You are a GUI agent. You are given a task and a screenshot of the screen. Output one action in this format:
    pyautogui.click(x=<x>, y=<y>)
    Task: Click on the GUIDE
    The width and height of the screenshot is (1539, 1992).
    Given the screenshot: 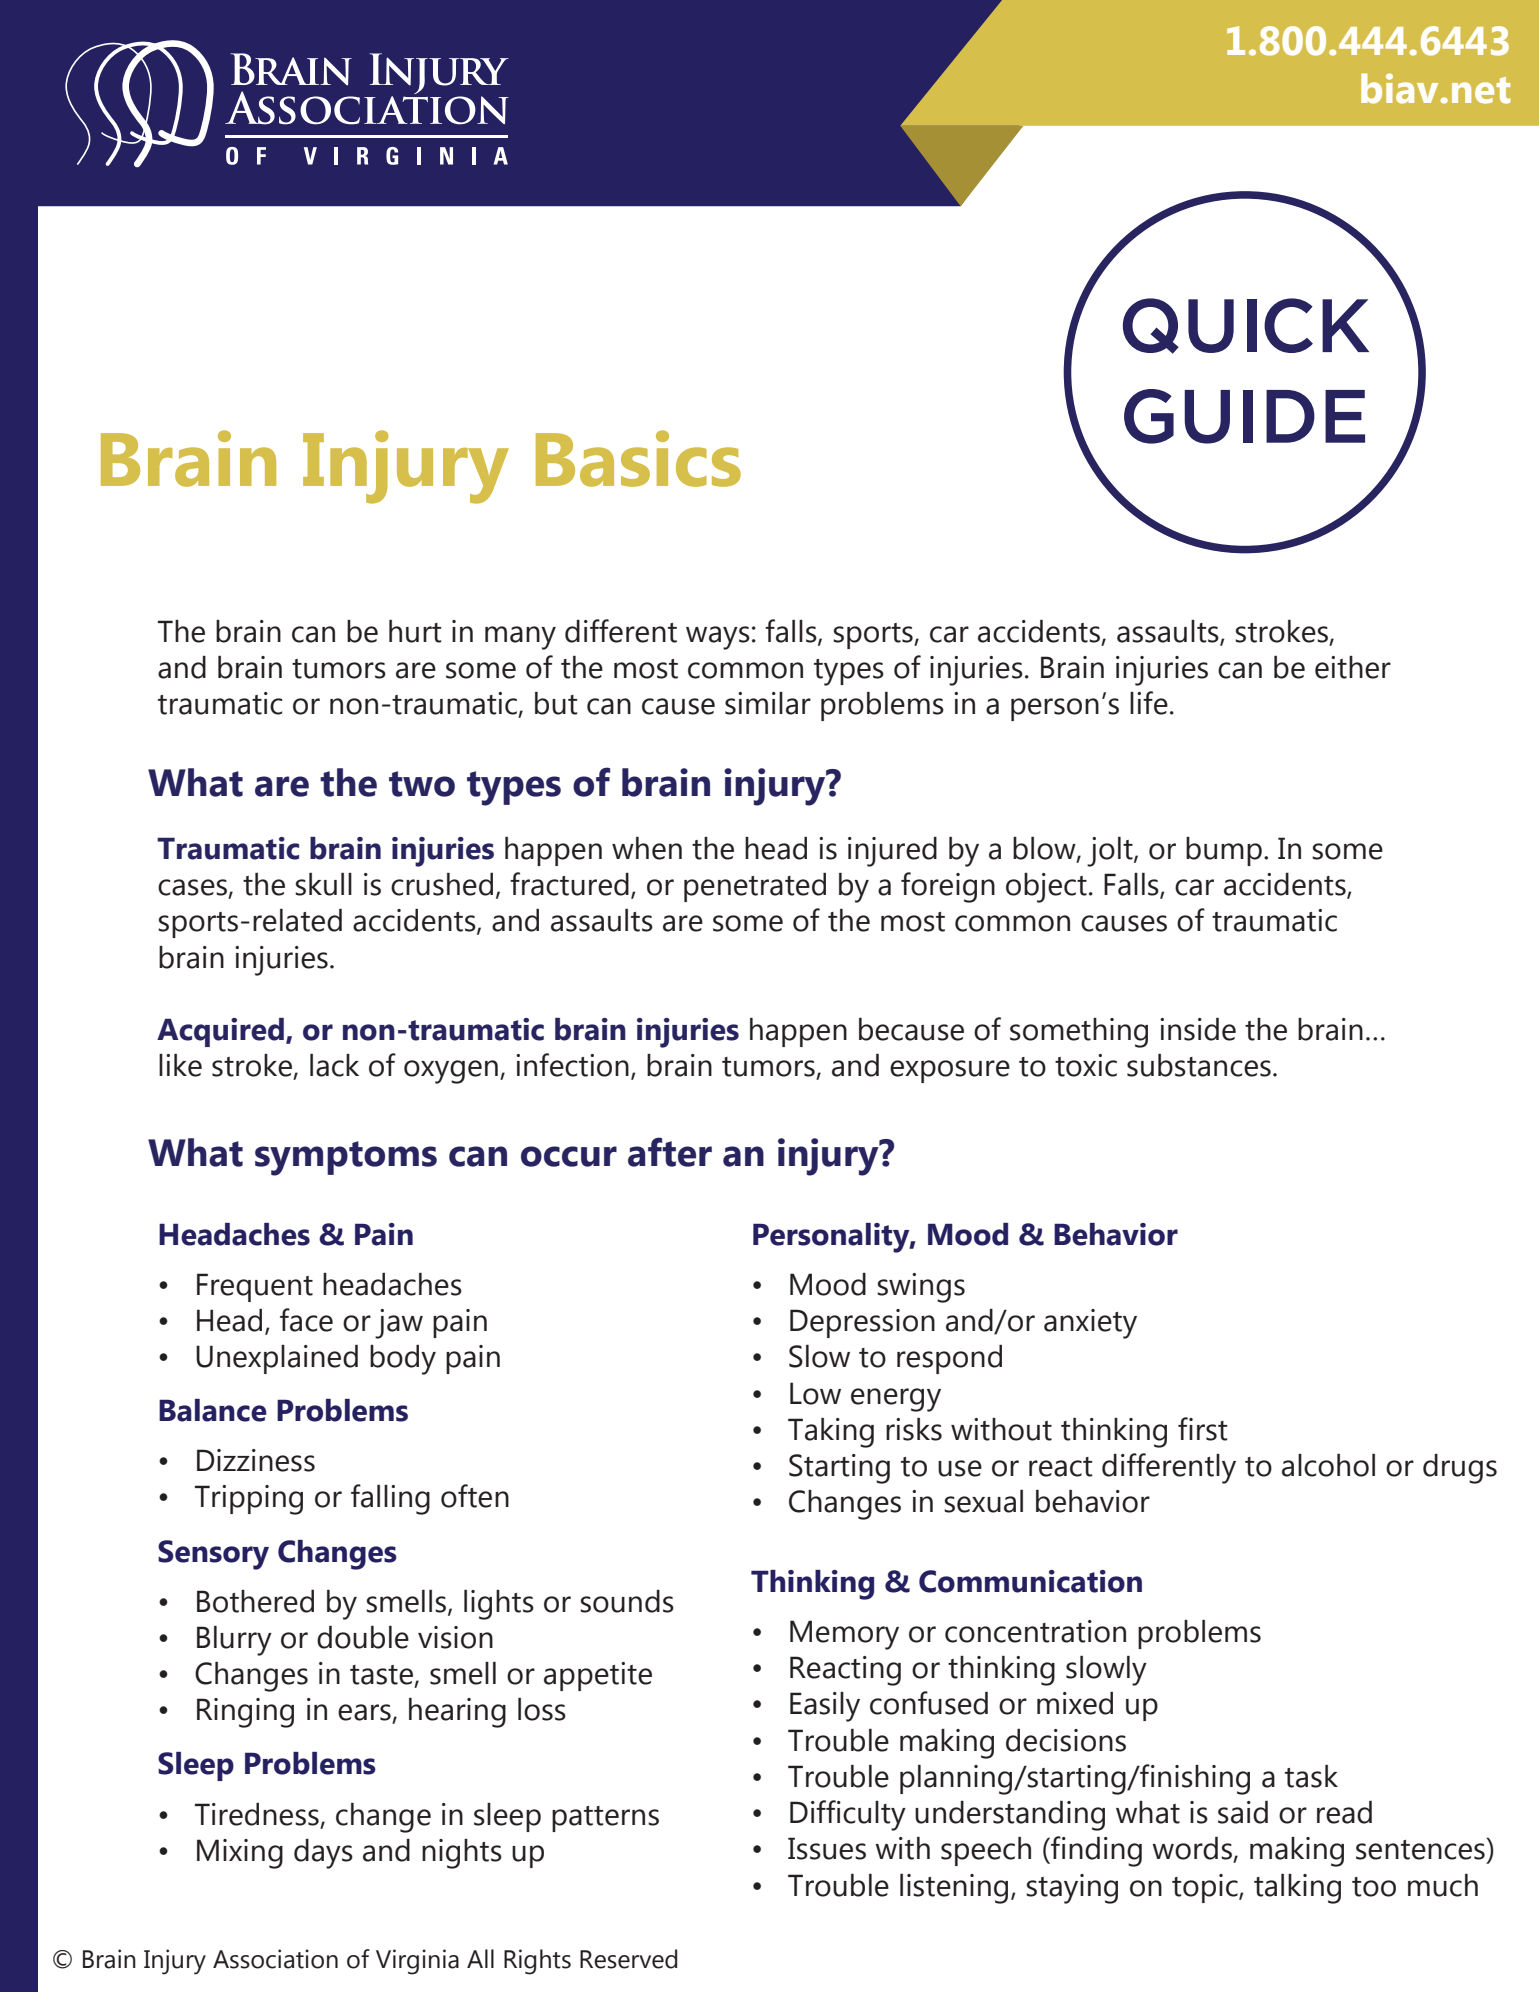 What is the action you would take?
    pyautogui.click(x=1244, y=416)
